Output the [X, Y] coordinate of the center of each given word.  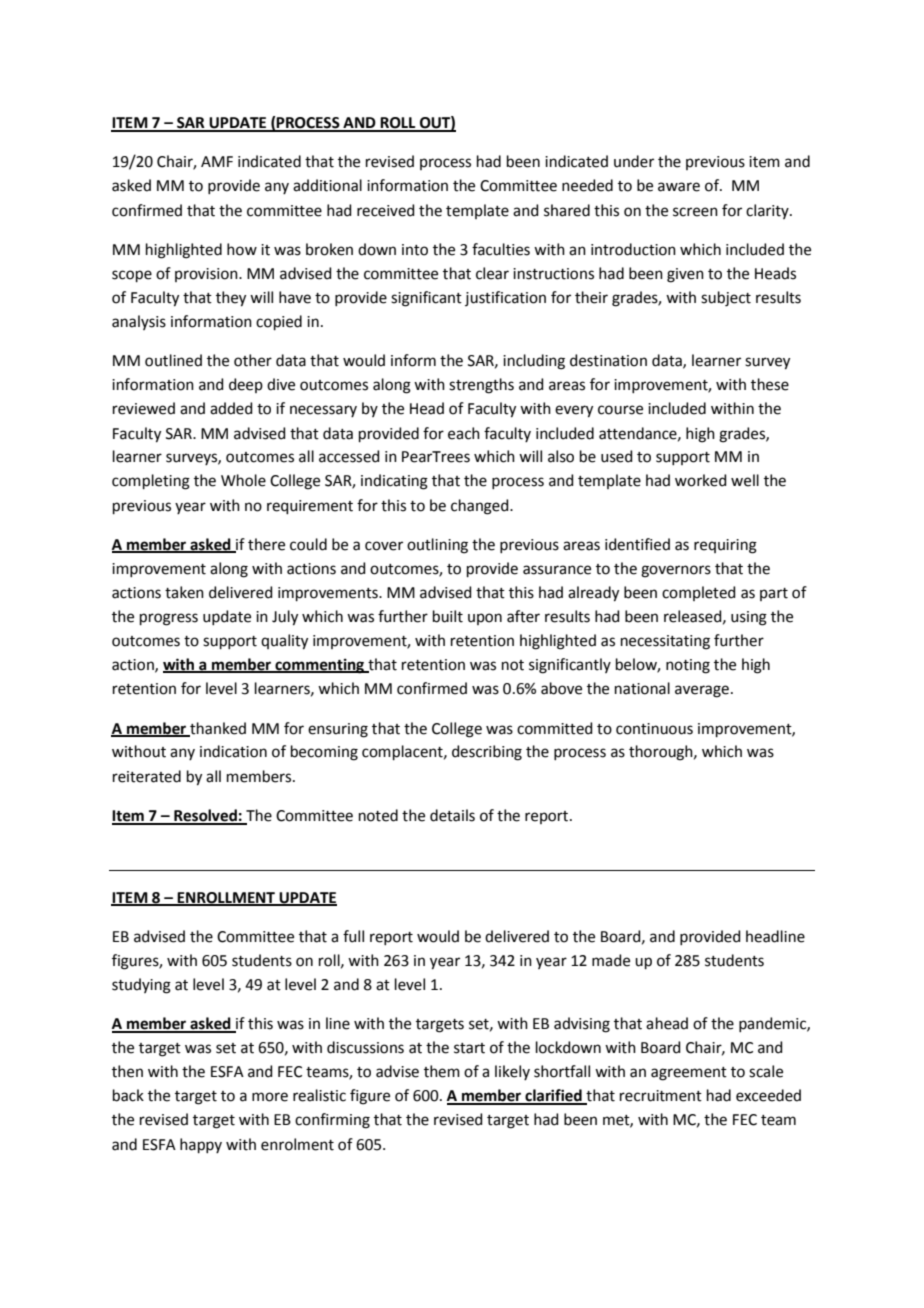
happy [201, 1145]
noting [688, 666]
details [452, 815]
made [611, 960]
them [442, 1071]
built [448, 616]
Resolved [205, 816]
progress [169, 619]
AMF [217, 161]
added [231, 408]
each [464, 433]
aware [679, 187]
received [386, 210]
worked [701, 480]
